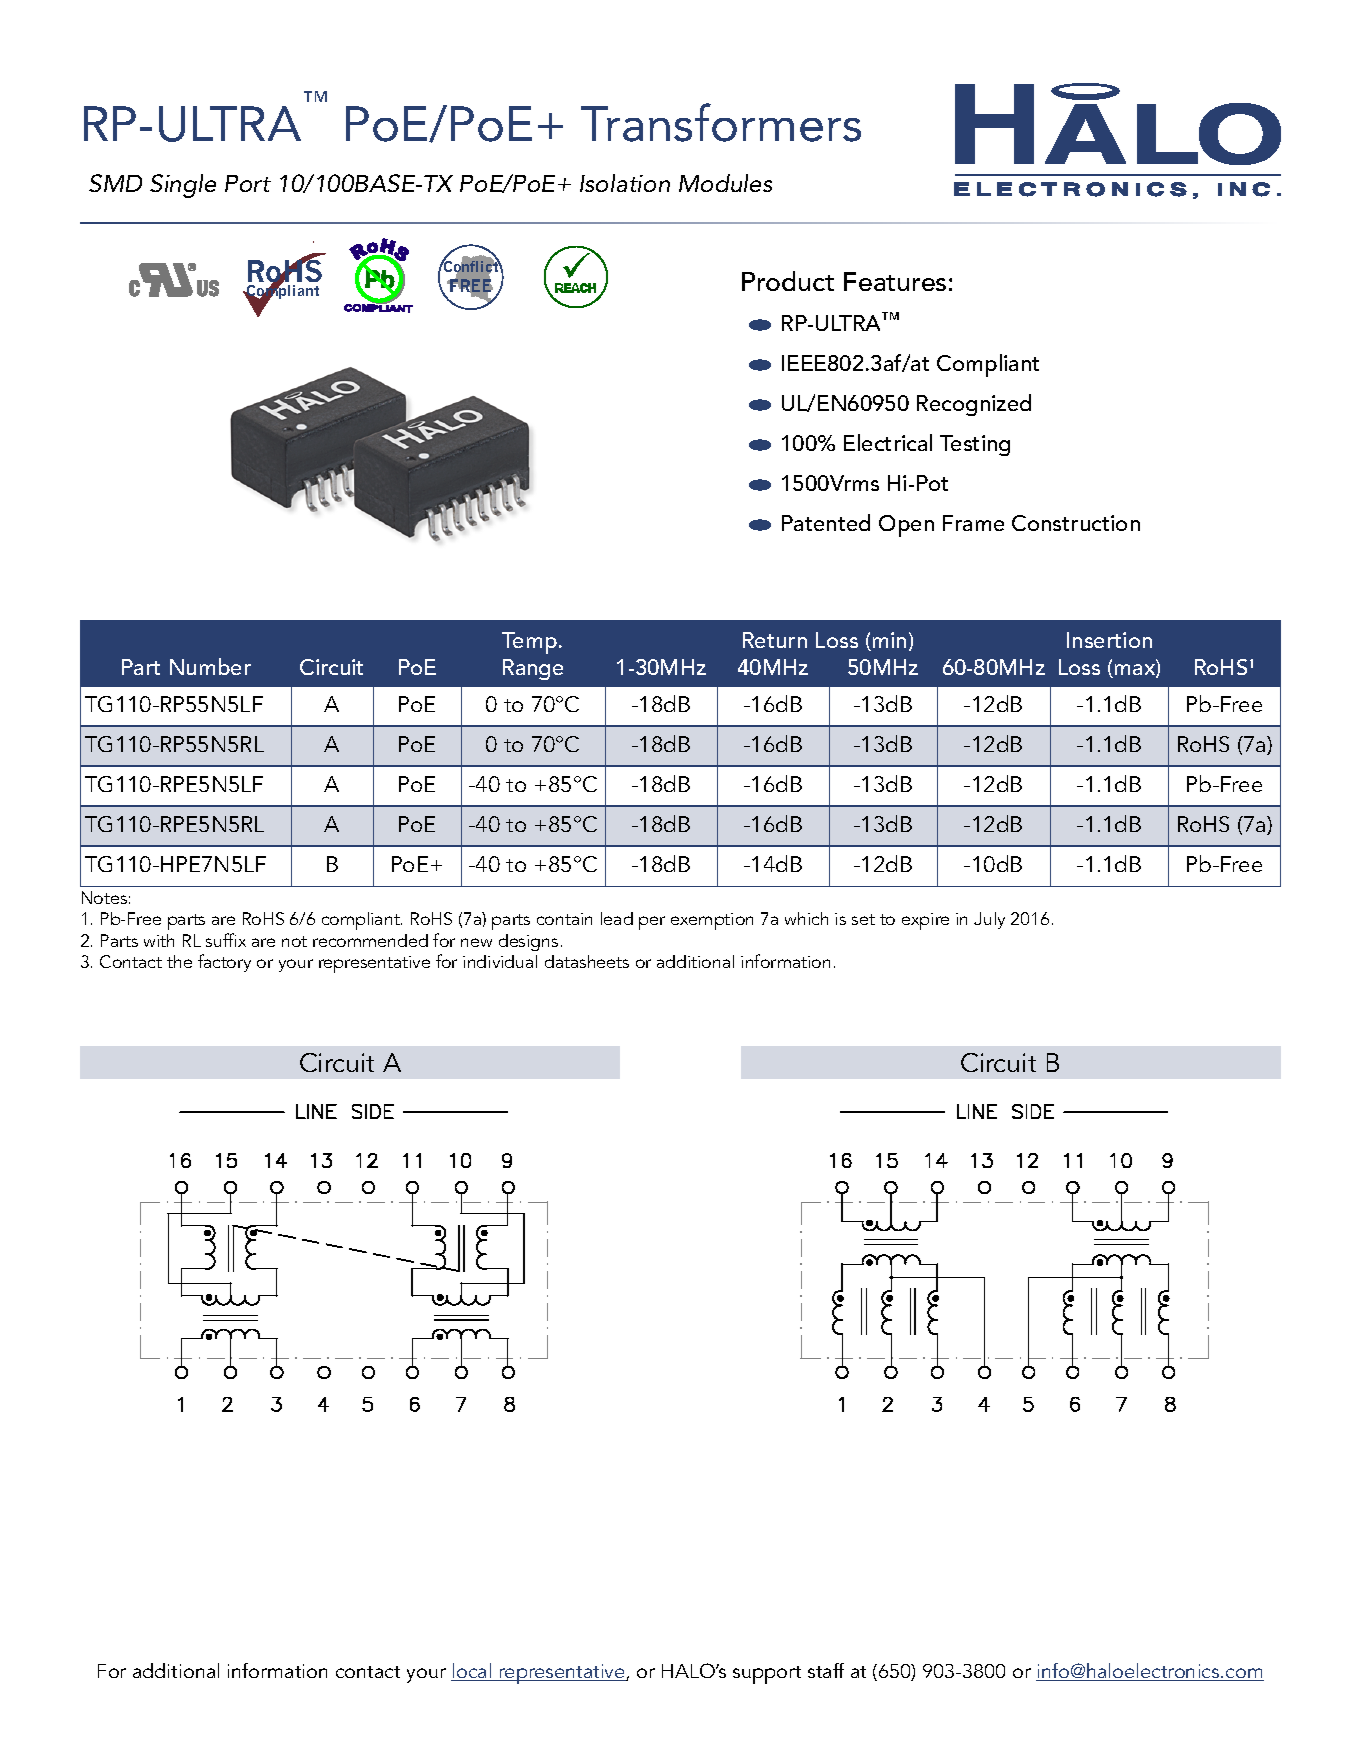  I want to click on factory, so click(224, 963).
